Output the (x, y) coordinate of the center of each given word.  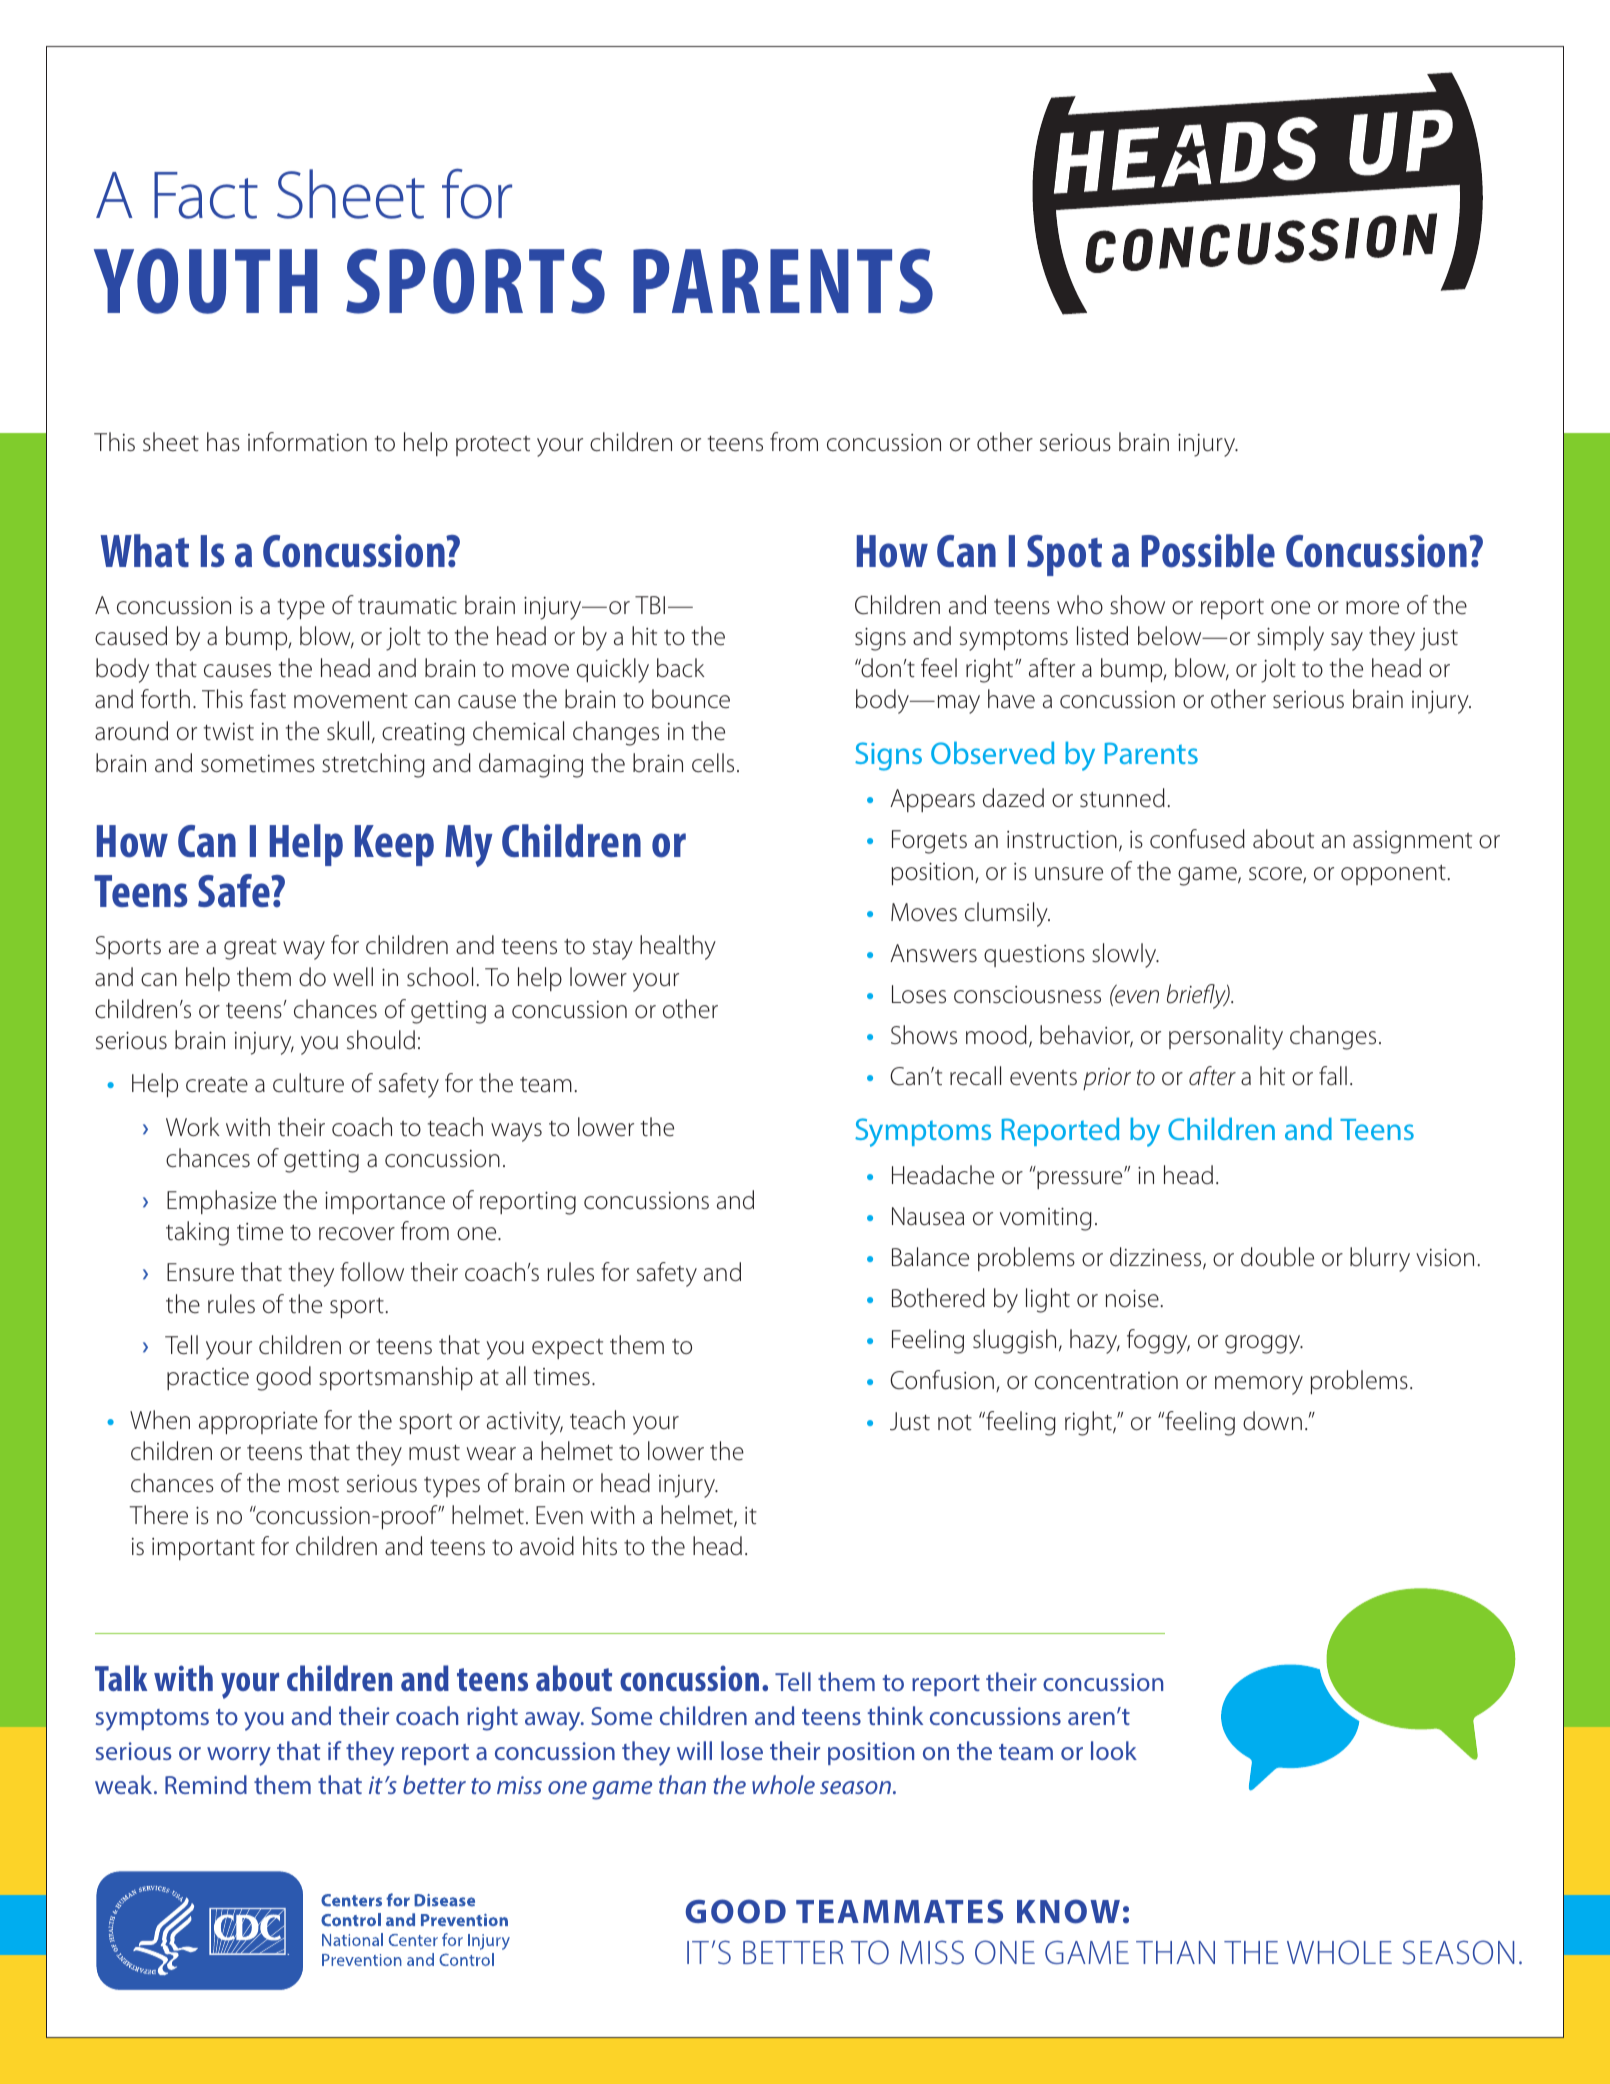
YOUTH (205, 281)
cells (713, 763)
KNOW (1068, 1911)
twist (229, 732)
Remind (206, 1784)
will (694, 1750)
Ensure (200, 1272)
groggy (1264, 1344)
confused (1197, 839)
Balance (930, 1257)
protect (493, 446)
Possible (1208, 551)
